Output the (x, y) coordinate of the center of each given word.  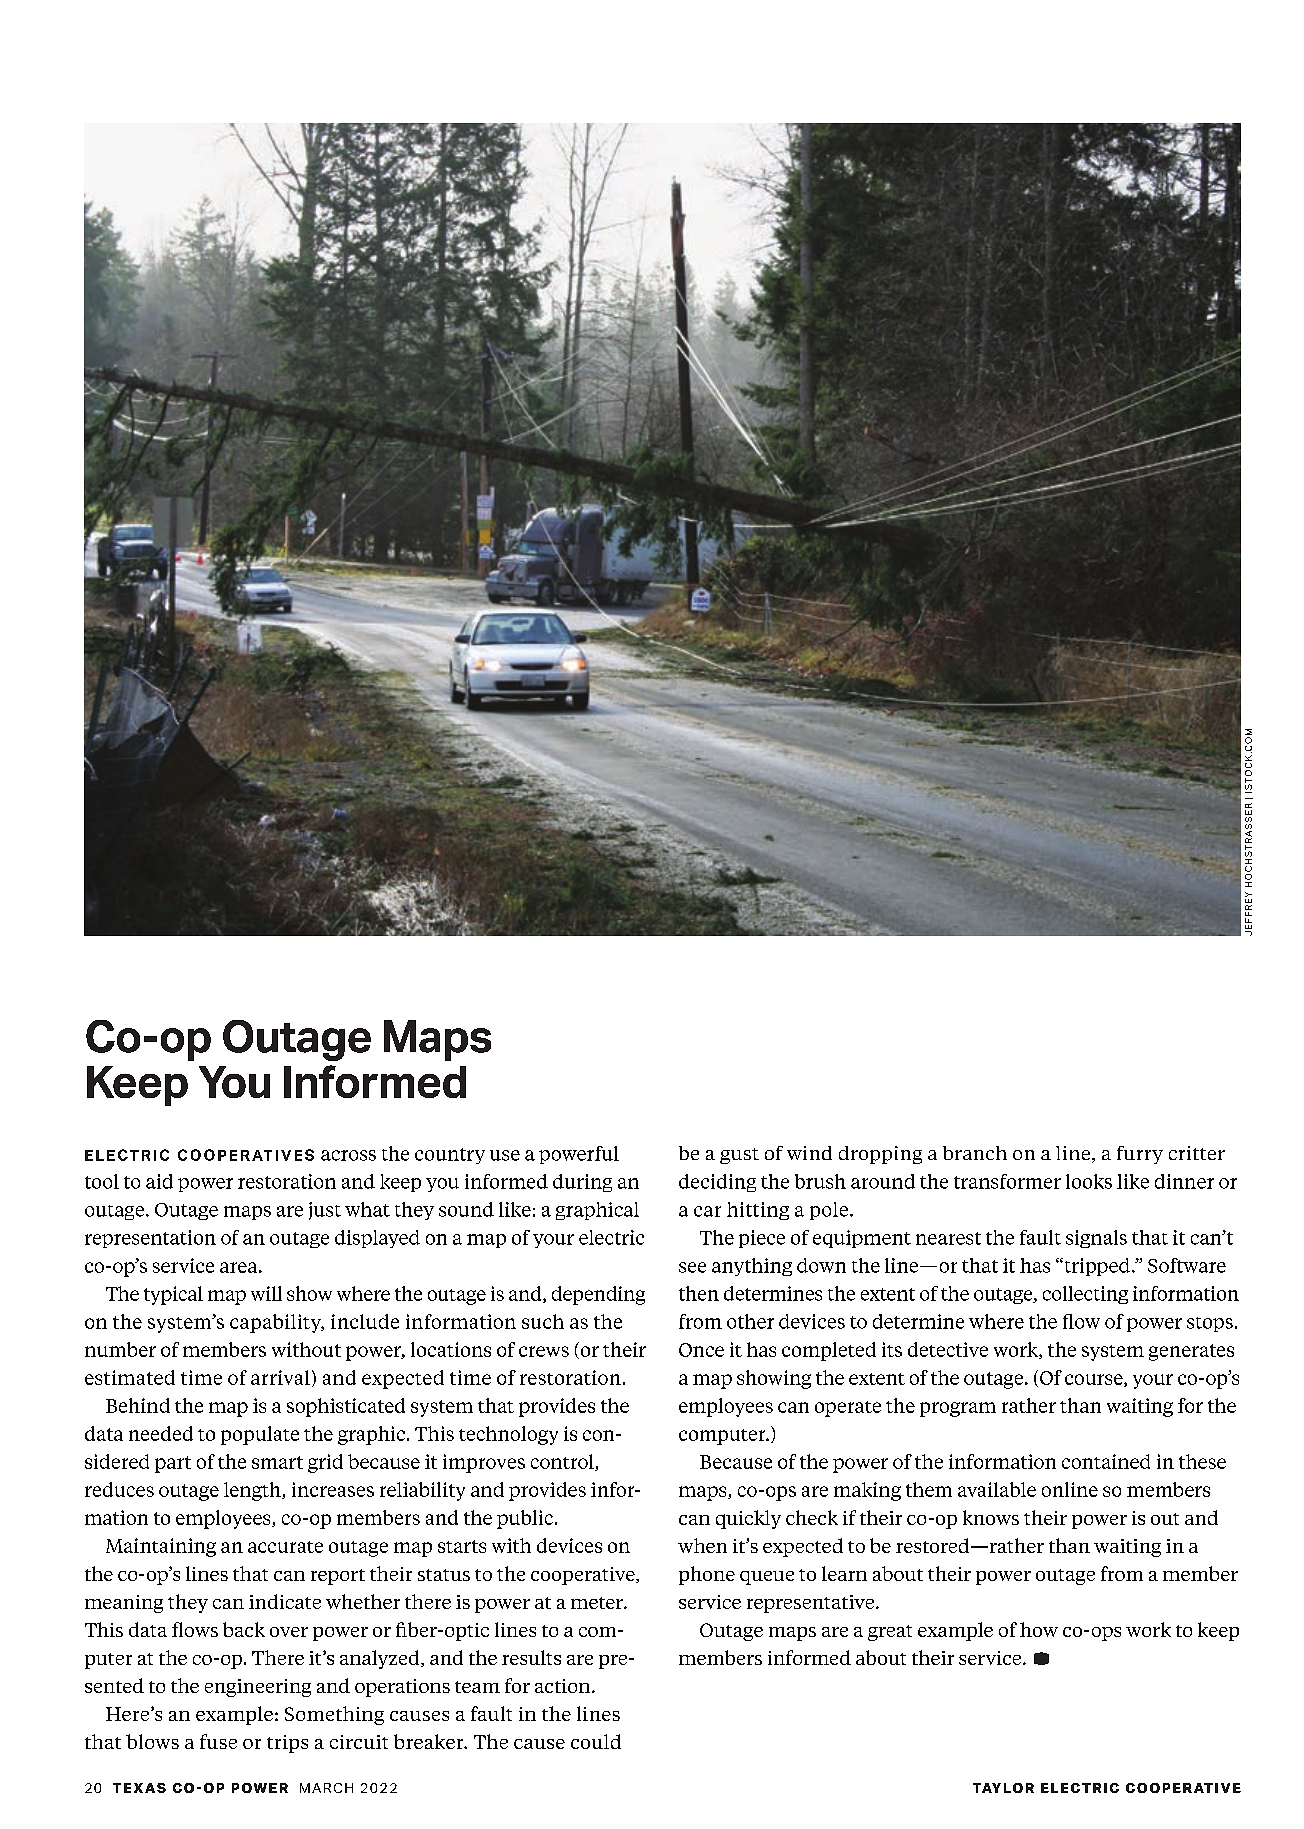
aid (159, 1181)
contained (1106, 1461)
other (750, 1321)
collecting (1085, 1295)
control (563, 1462)
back (244, 1629)
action (564, 1686)
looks (1089, 1181)
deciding (717, 1183)
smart (277, 1462)
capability (277, 1323)
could (596, 1741)
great (890, 1633)
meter (598, 1603)
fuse (218, 1741)
